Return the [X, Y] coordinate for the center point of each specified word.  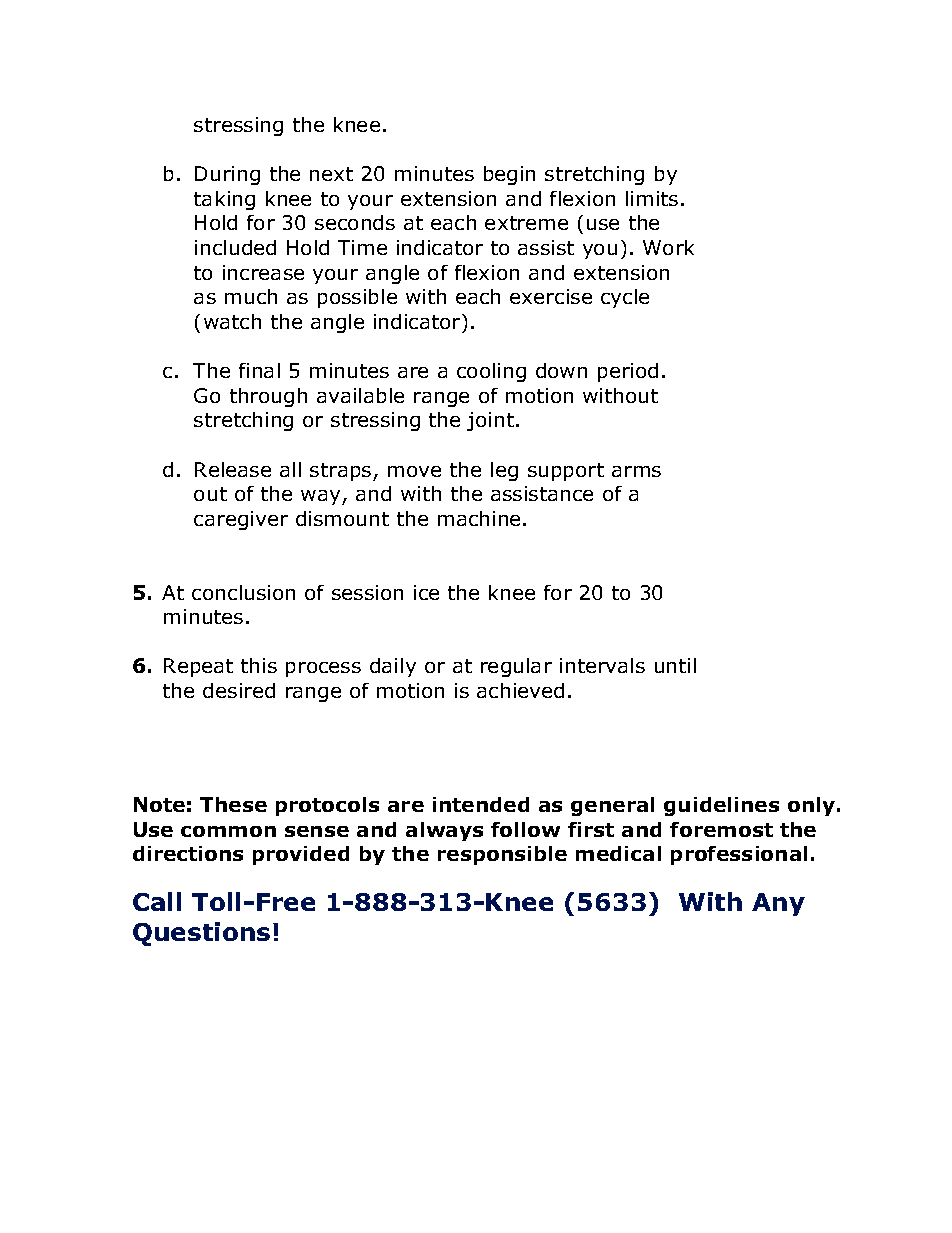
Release [233, 469]
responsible [502, 855]
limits [652, 198]
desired [239, 690]
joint [490, 421]
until [675, 665]
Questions [201, 934]
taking [224, 200]
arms [636, 471]
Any [778, 904]
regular [516, 667]
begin [509, 175]
